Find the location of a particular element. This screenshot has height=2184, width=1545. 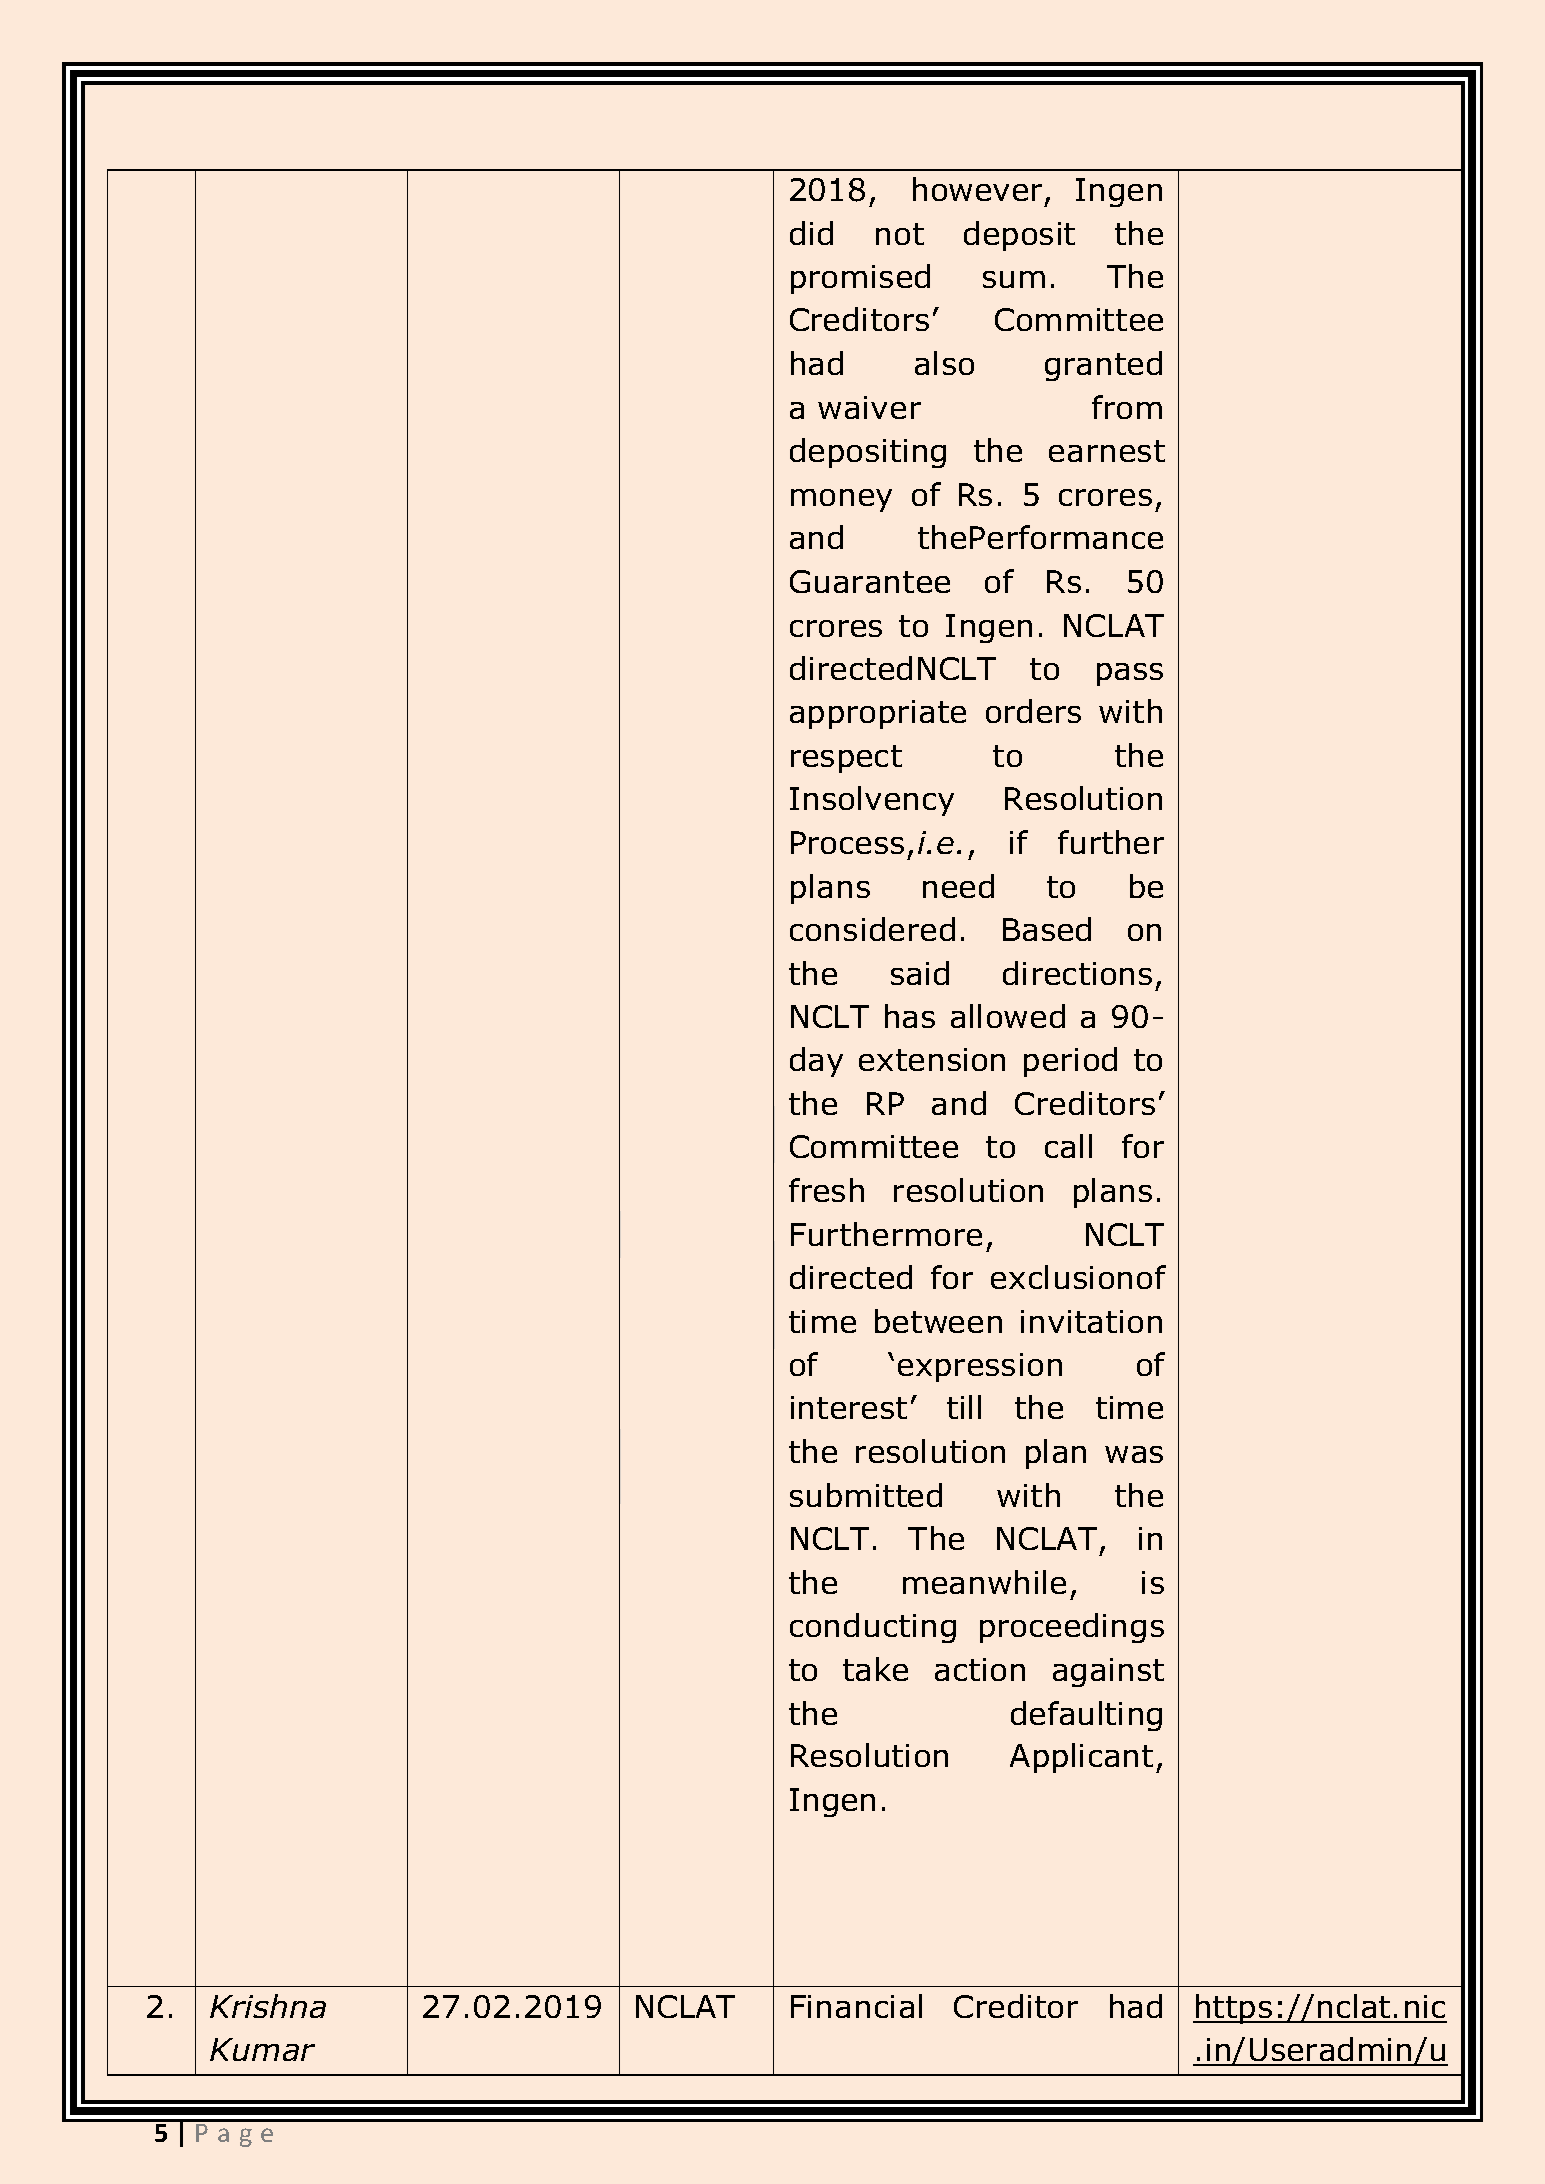

appropriate is located at coordinates (878, 714).
